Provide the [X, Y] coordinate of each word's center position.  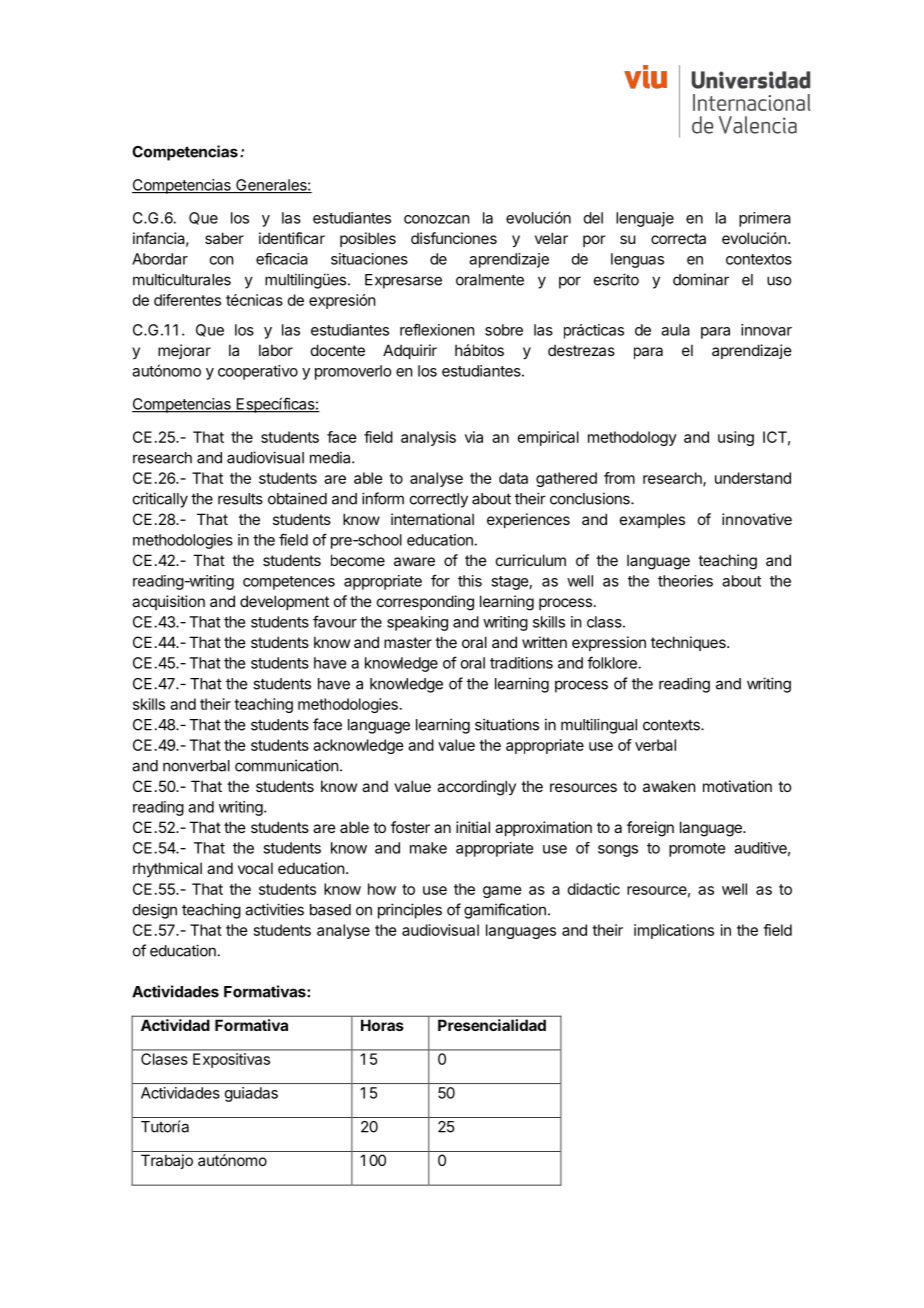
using [736, 438]
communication [286, 765]
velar [551, 238]
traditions [521, 663]
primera [765, 219]
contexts [672, 725]
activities [274, 909]
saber [224, 238]
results [240, 499]
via [474, 437]
